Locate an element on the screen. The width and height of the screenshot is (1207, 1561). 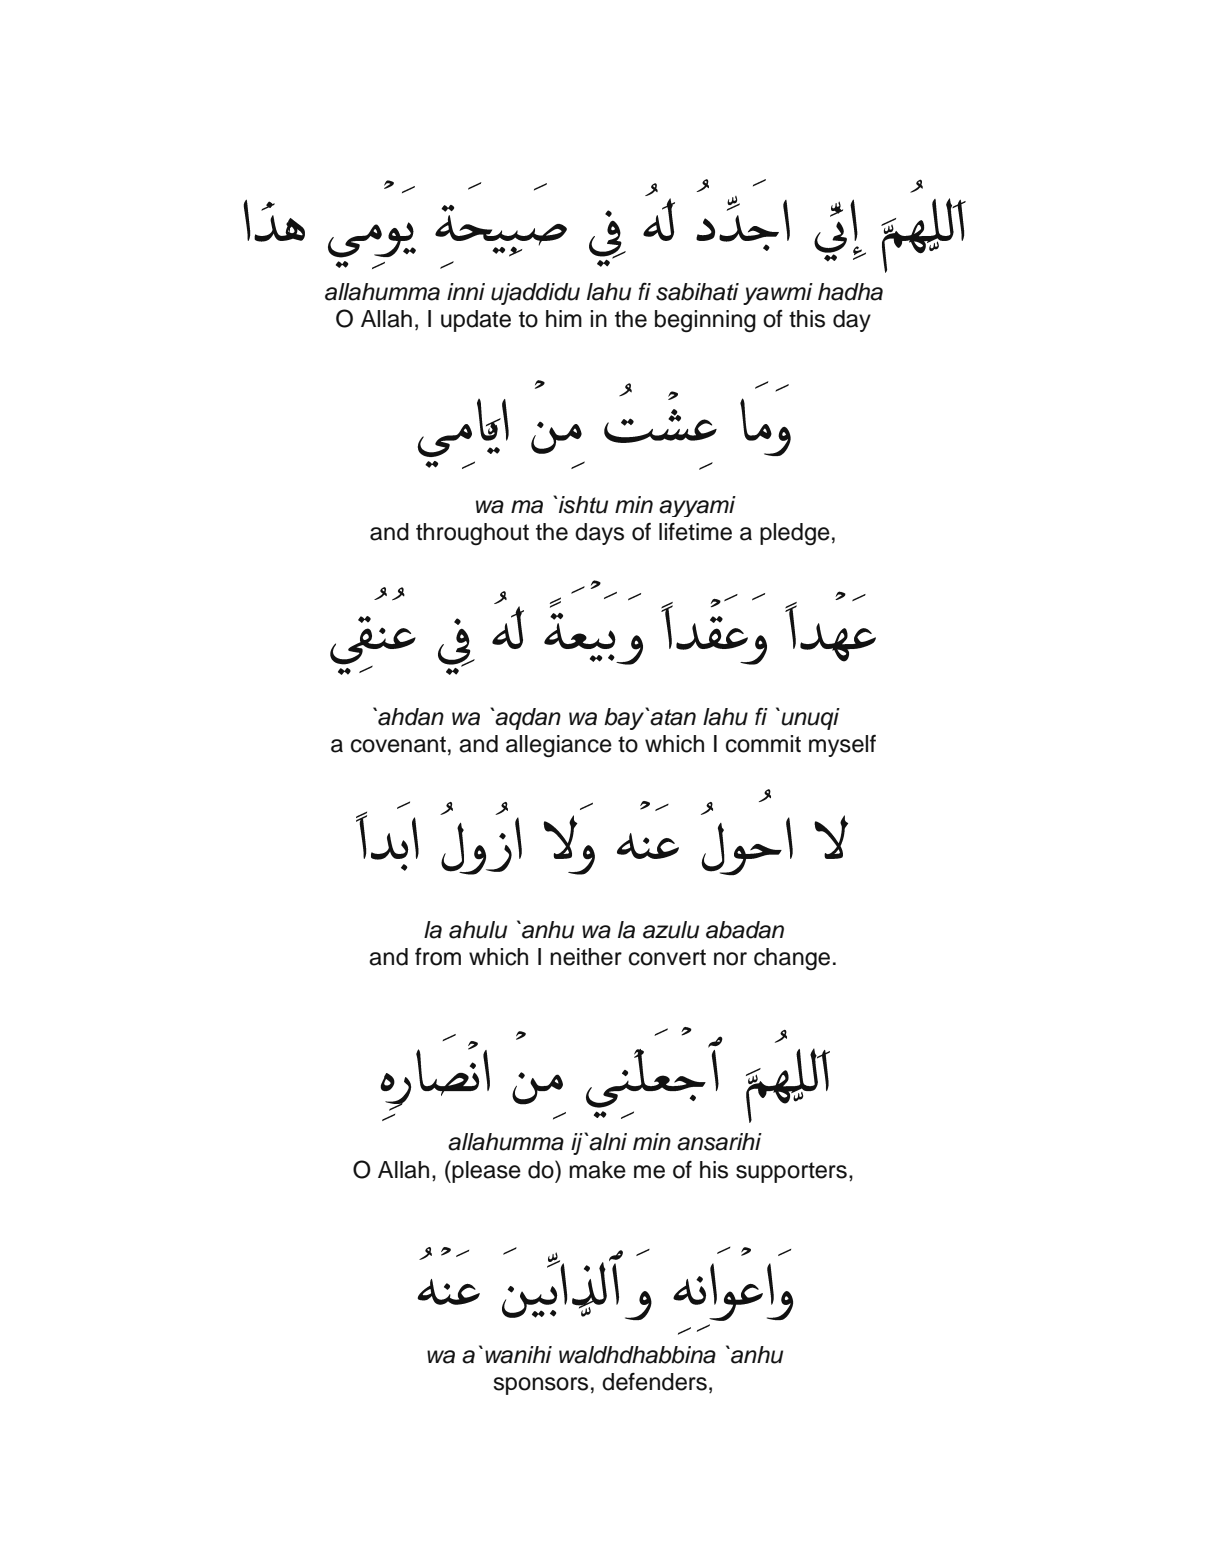
him is located at coordinates (564, 318).
